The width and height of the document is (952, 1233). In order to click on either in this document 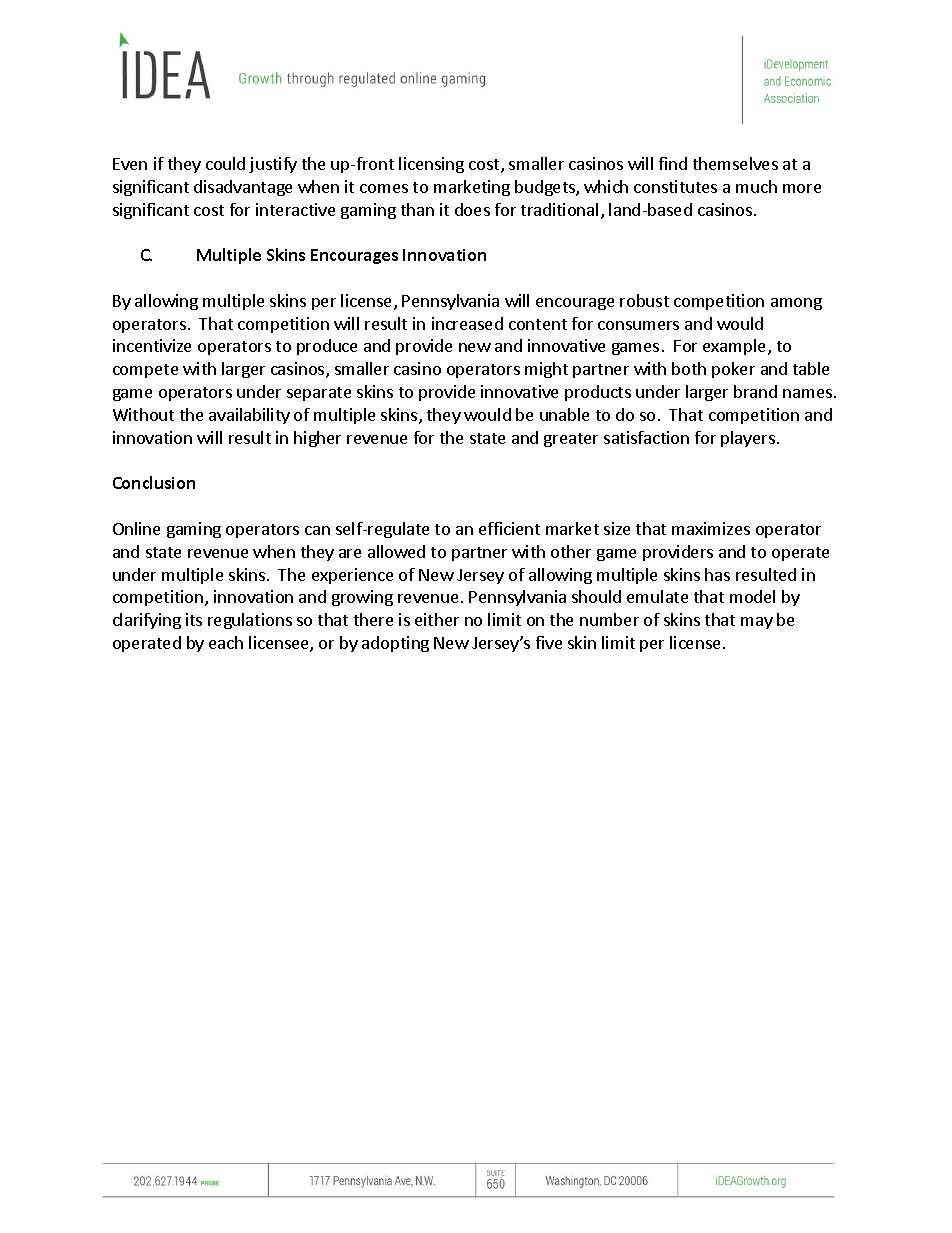, I will do `click(437, 619)`.
